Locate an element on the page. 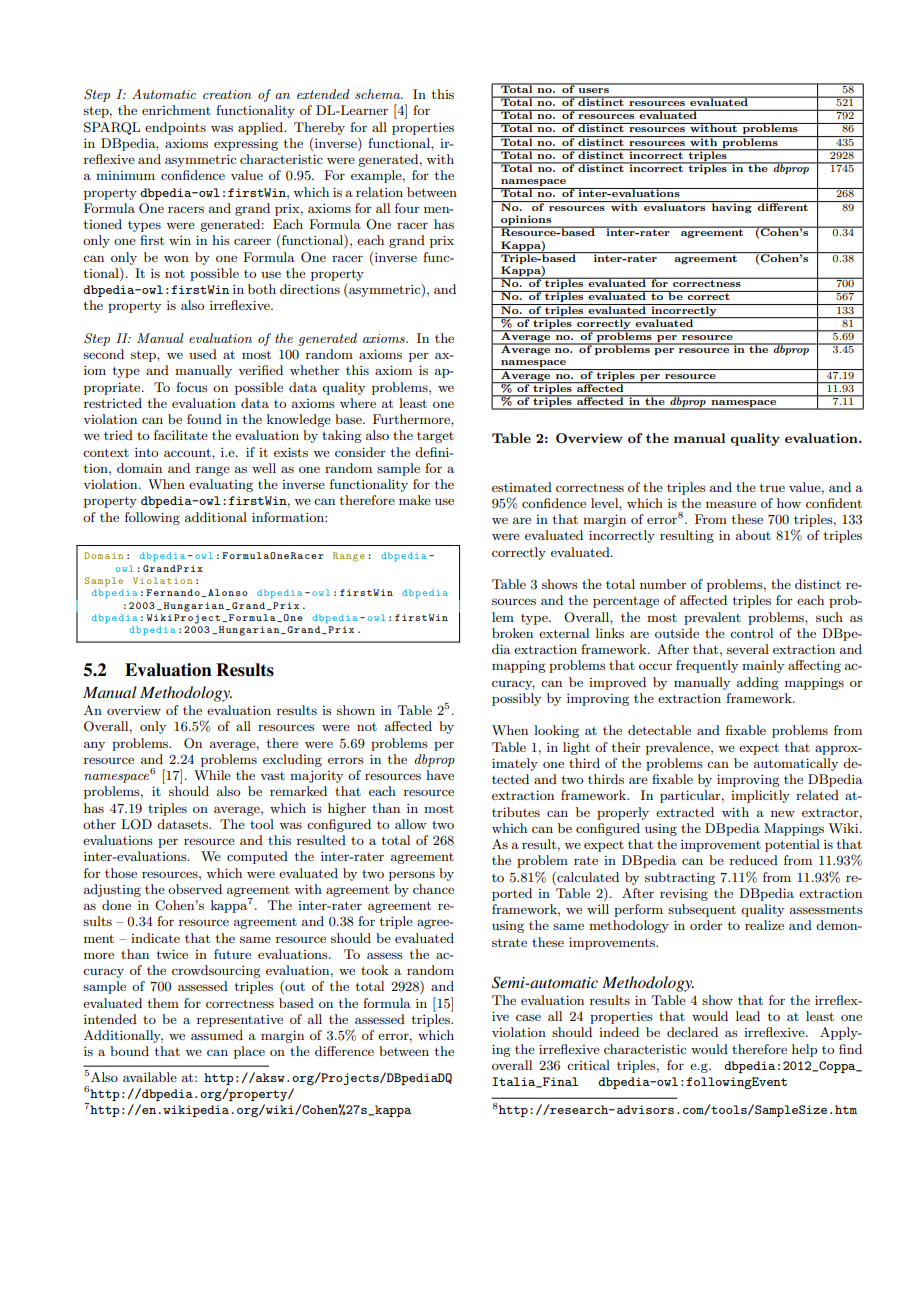  adding is located at coordinates (758, 683).
